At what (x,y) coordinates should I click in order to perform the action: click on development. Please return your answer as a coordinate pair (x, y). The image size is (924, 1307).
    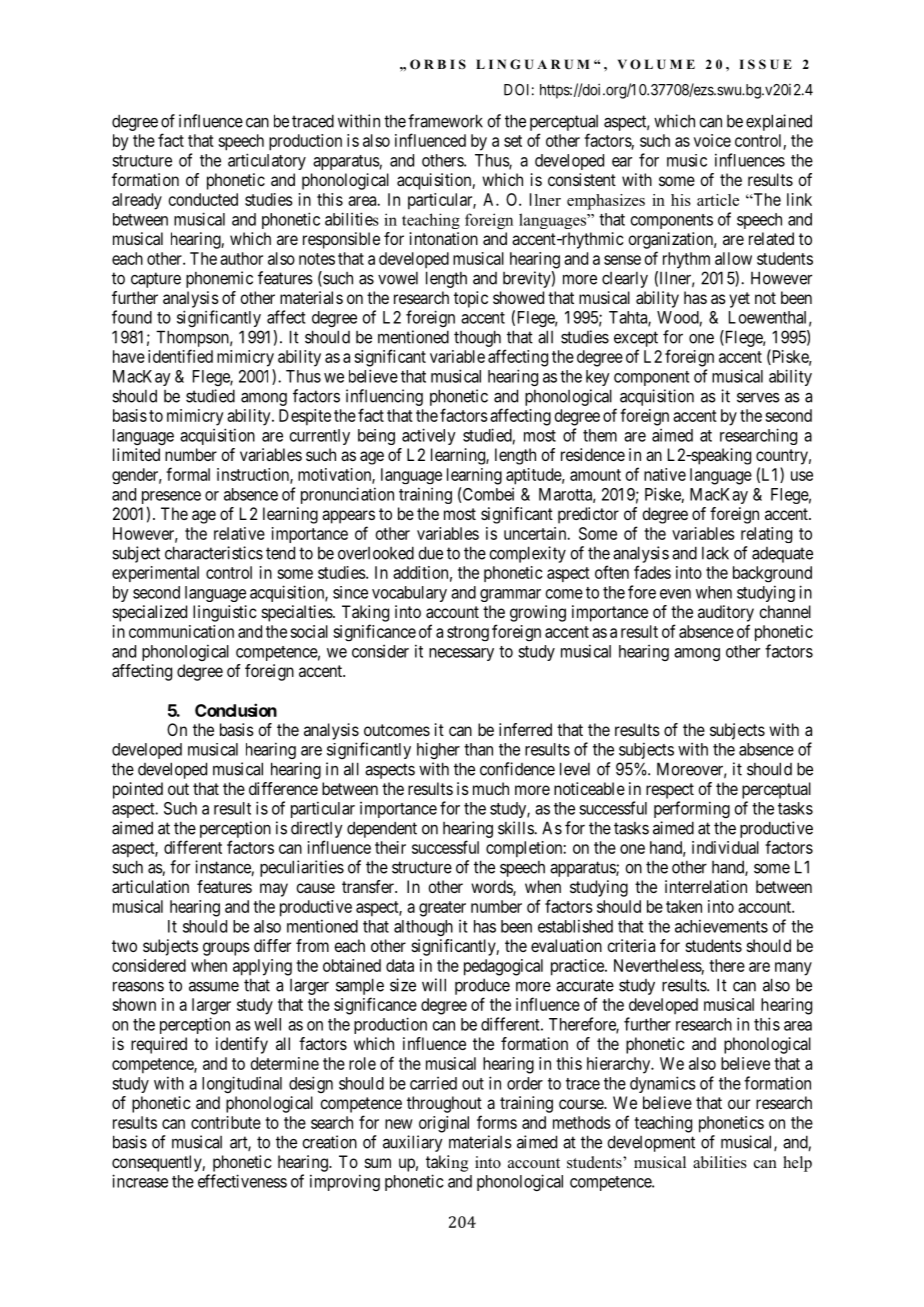
    Looking at the image, I should click on (651, 1143).
